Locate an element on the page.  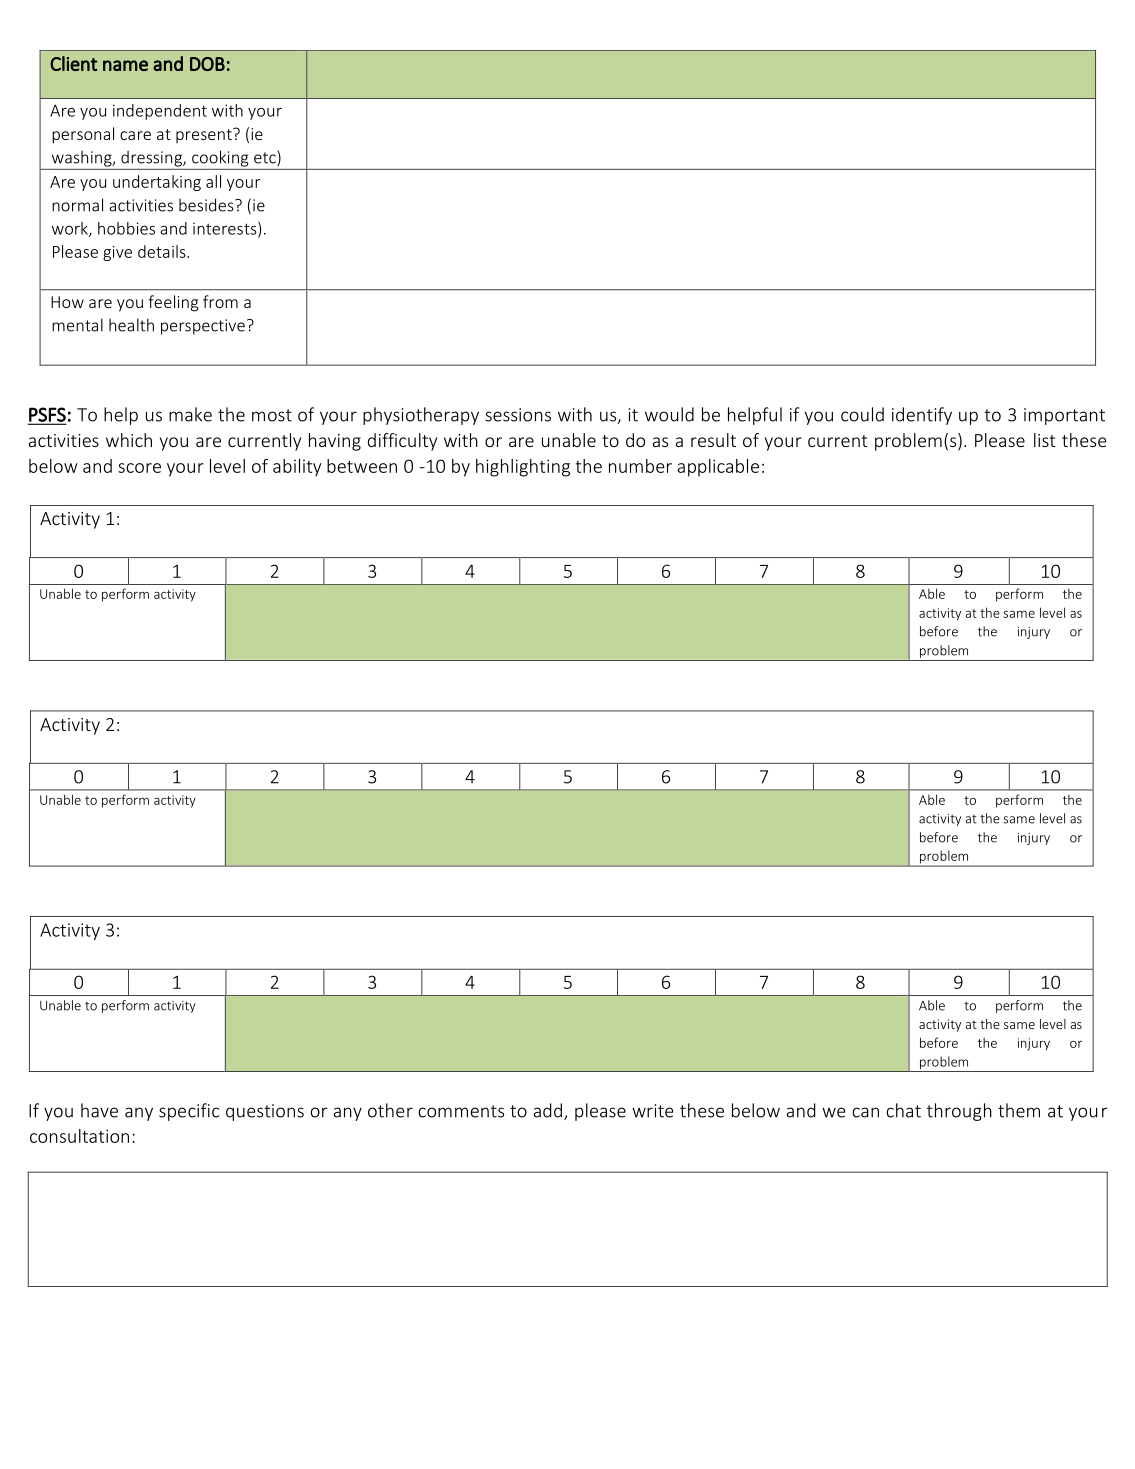
specific is located at coordinates (189, 1112).
